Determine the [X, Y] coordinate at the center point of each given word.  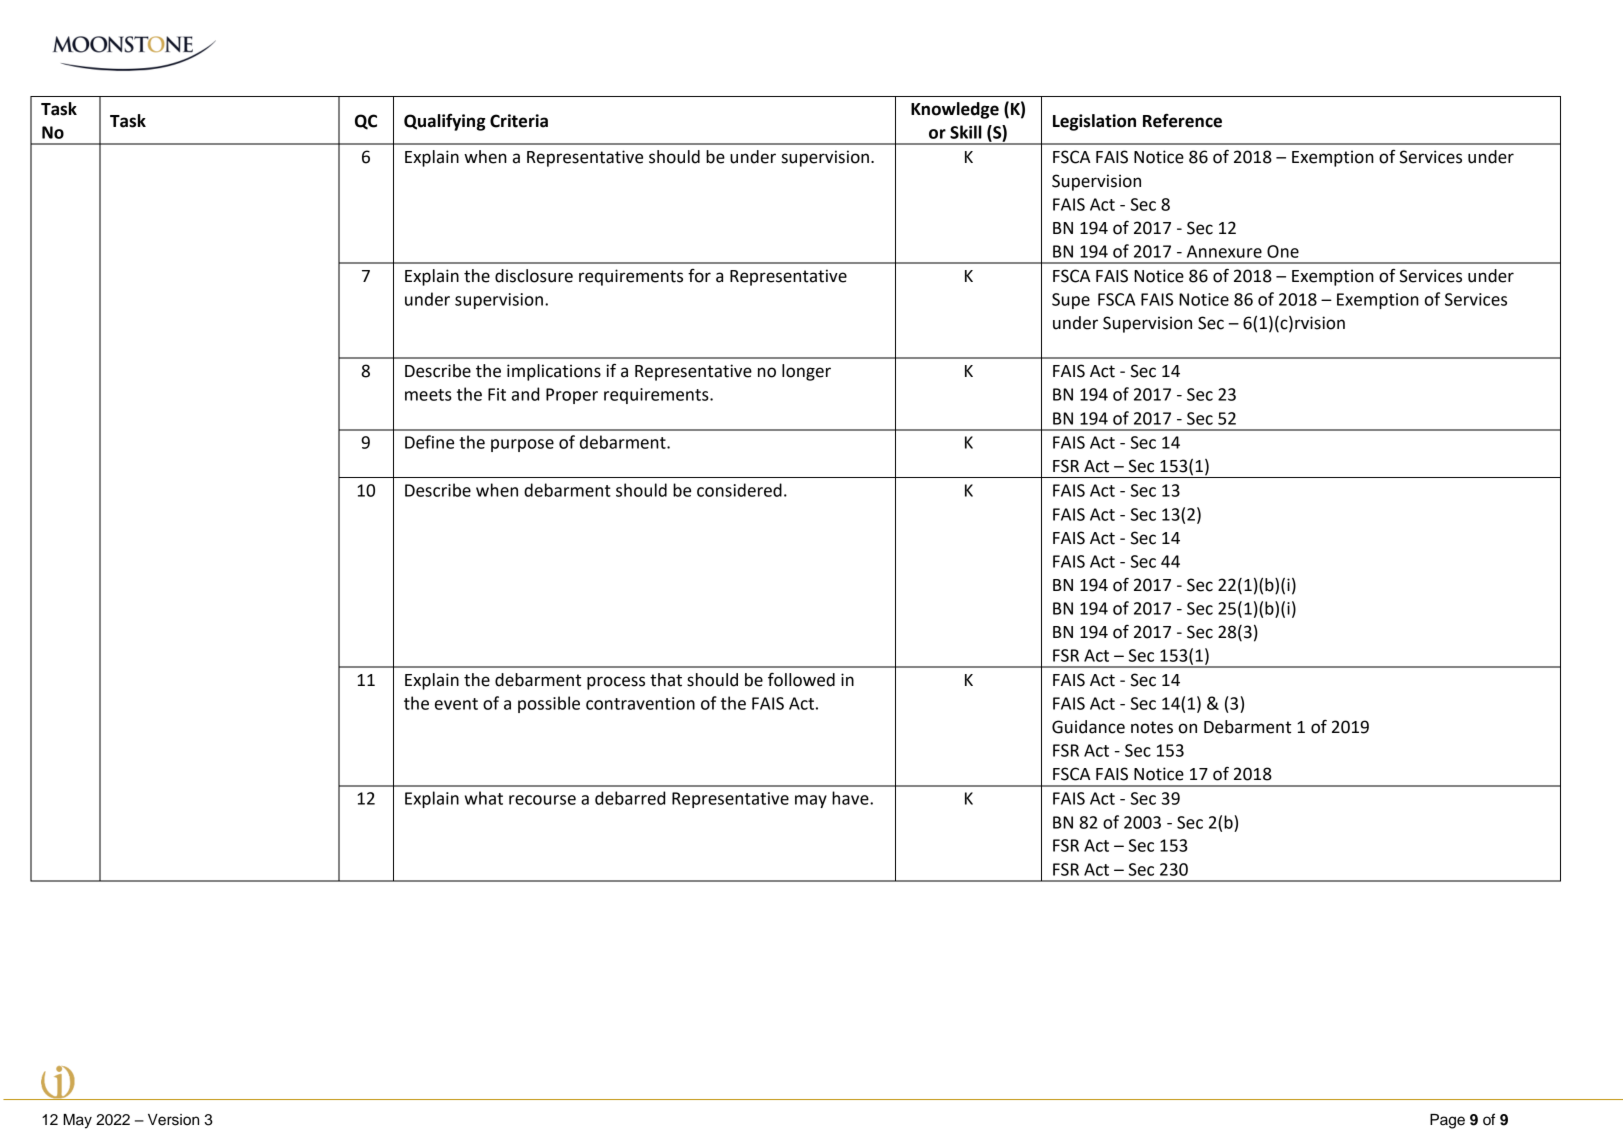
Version [173, 1120]
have [851, 798]
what [484, 798]
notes [1152, 727]
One [1283, 251]
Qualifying [444, 122]
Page [1447, 1121]
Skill [966, 132]
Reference [1182, 120]
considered [739, 490]
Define [429, 442]
